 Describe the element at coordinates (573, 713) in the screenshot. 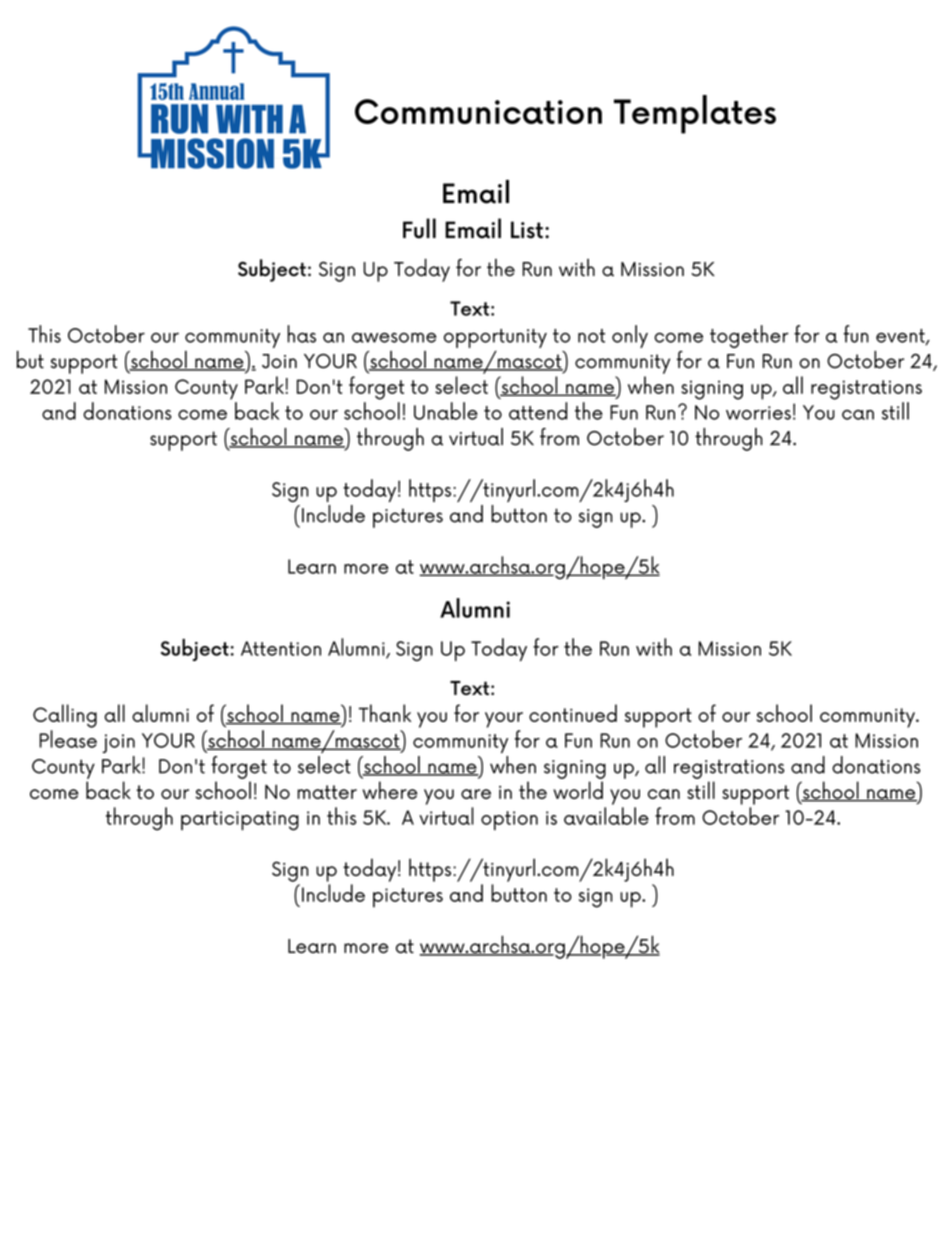

I see `continued` at that location.
